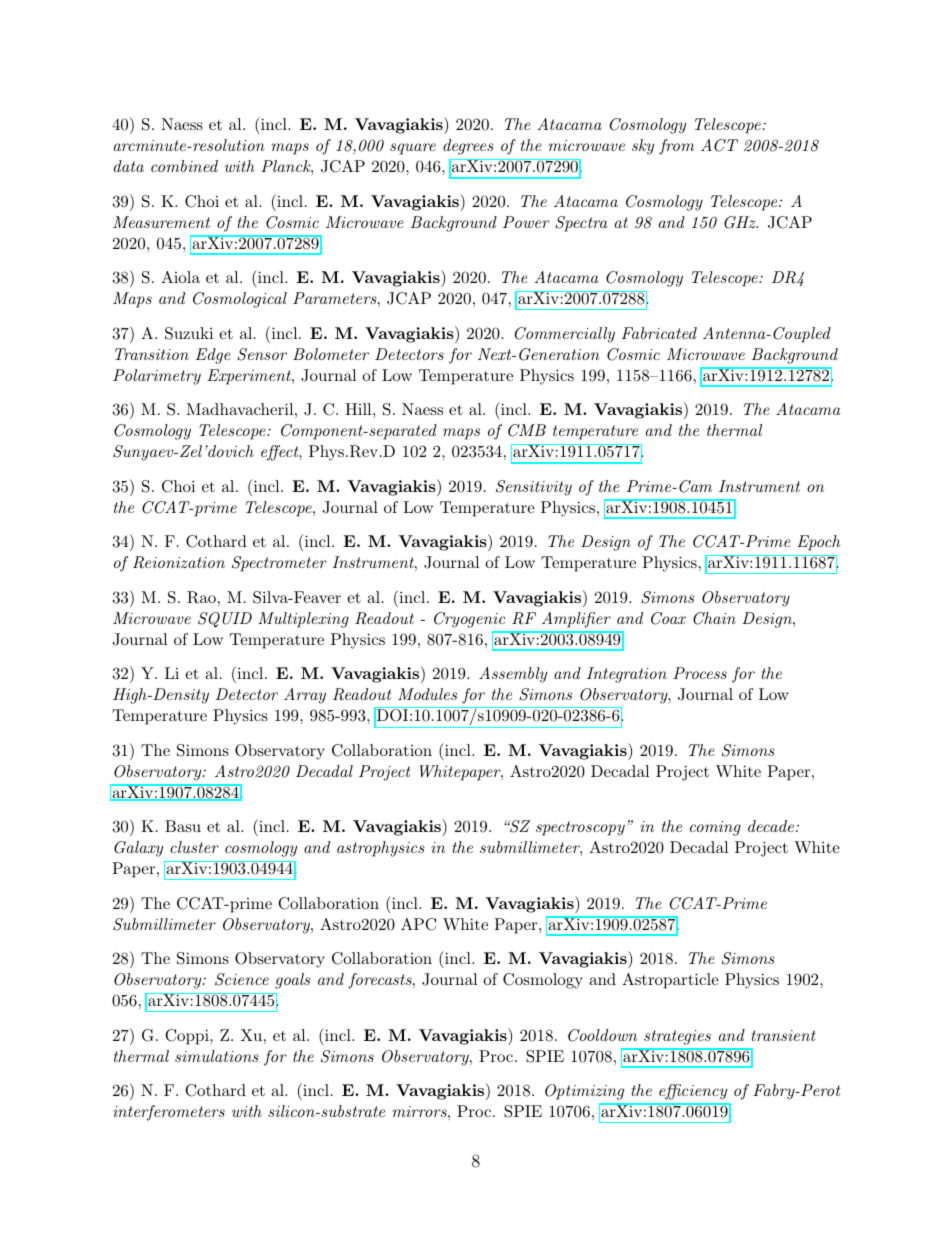  Describe the element at coordinates (469, 620) in the screenshot. I see `Cryogenic` at that location.
